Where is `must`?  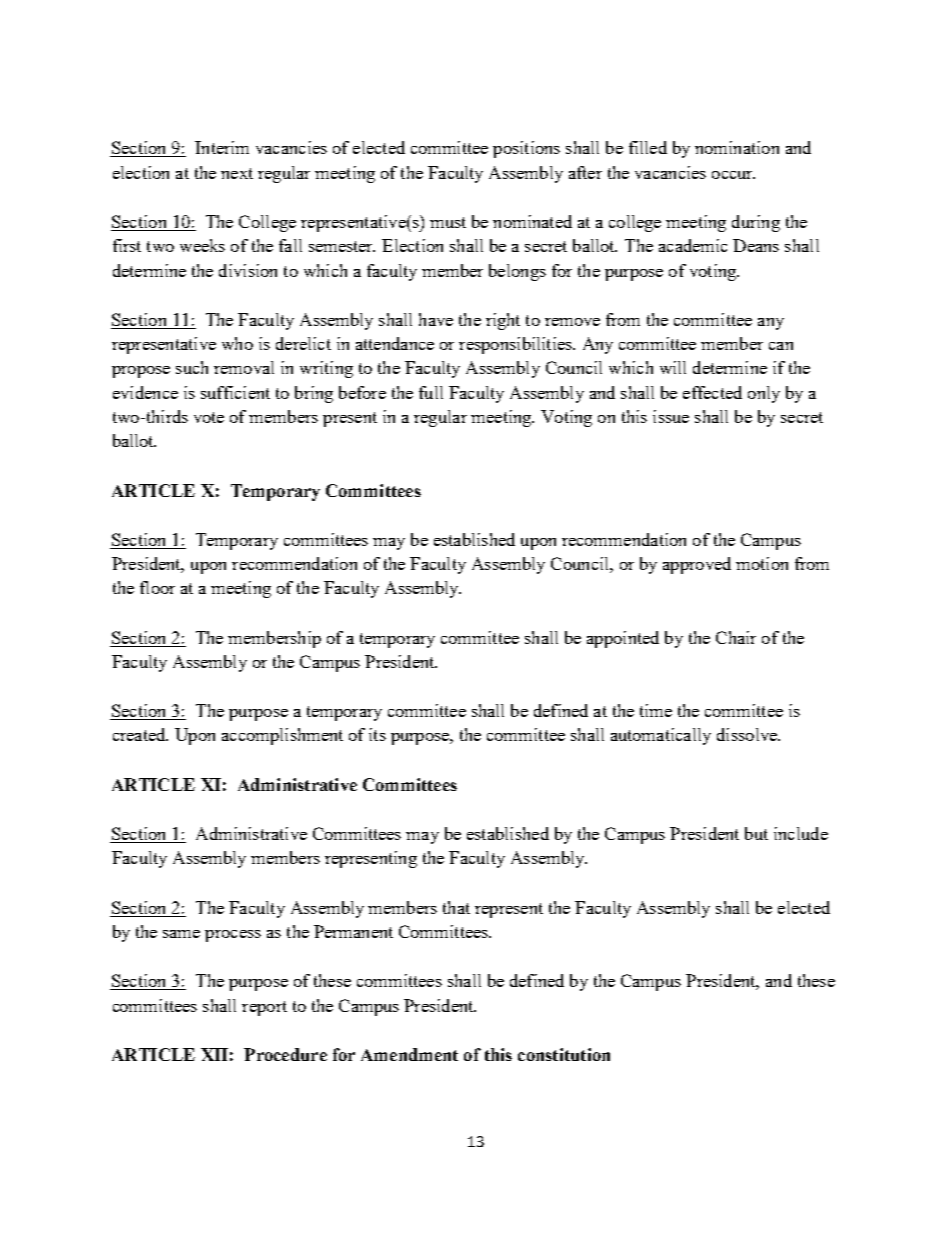 must is located at coordinates (448, 222).
